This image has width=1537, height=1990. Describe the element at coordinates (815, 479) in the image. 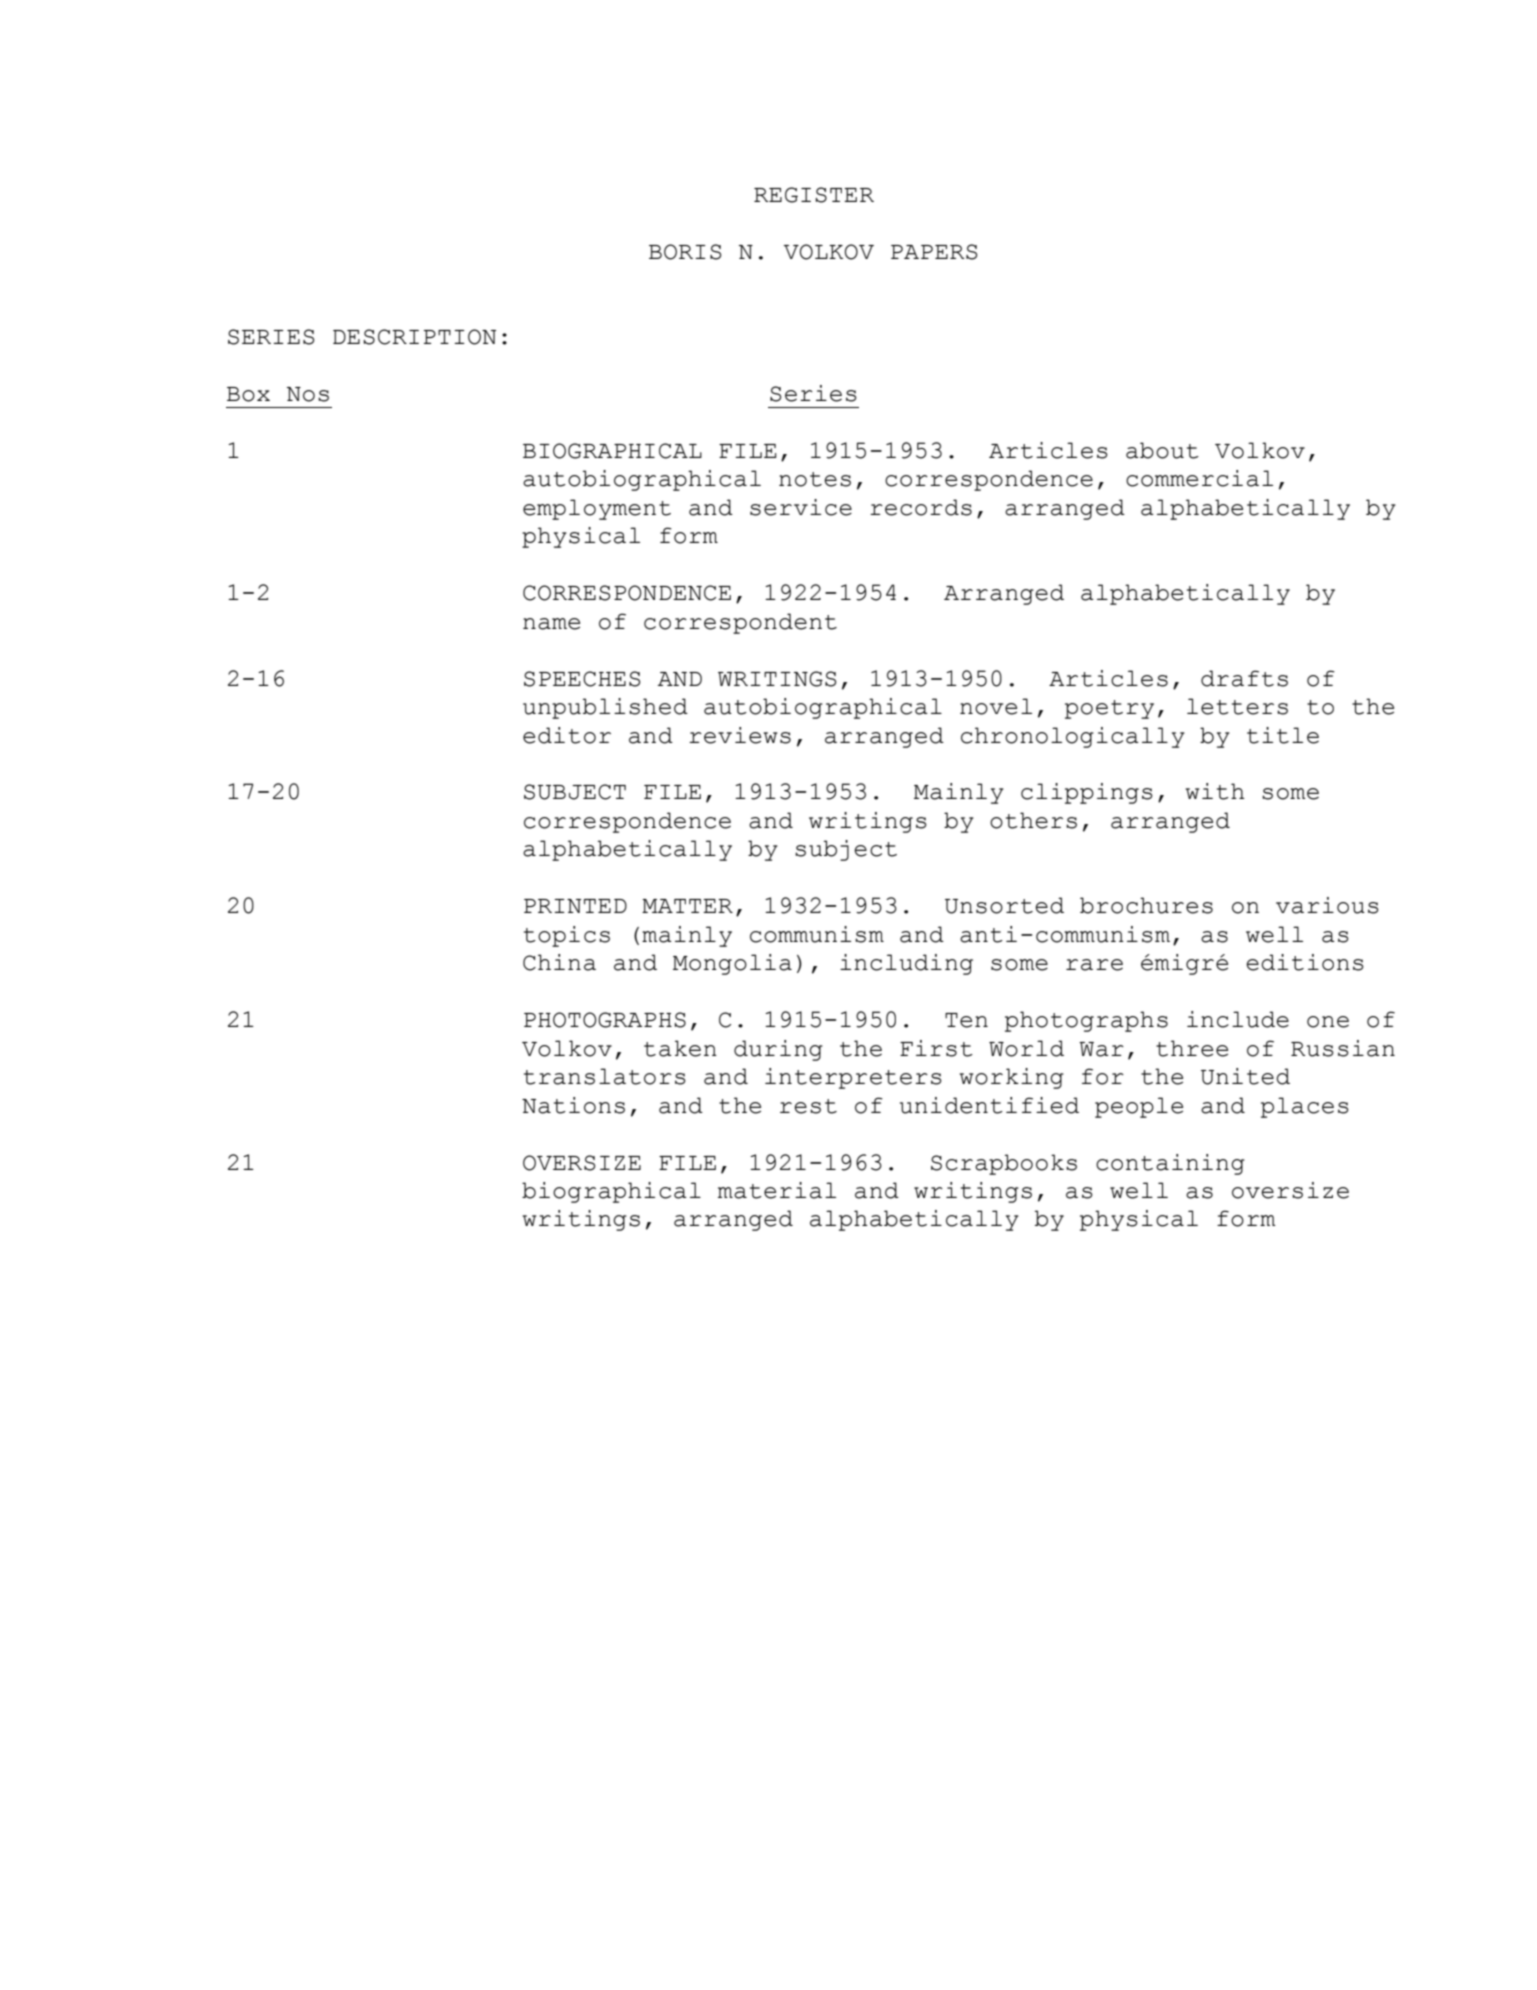

I see `notes` at that location.
